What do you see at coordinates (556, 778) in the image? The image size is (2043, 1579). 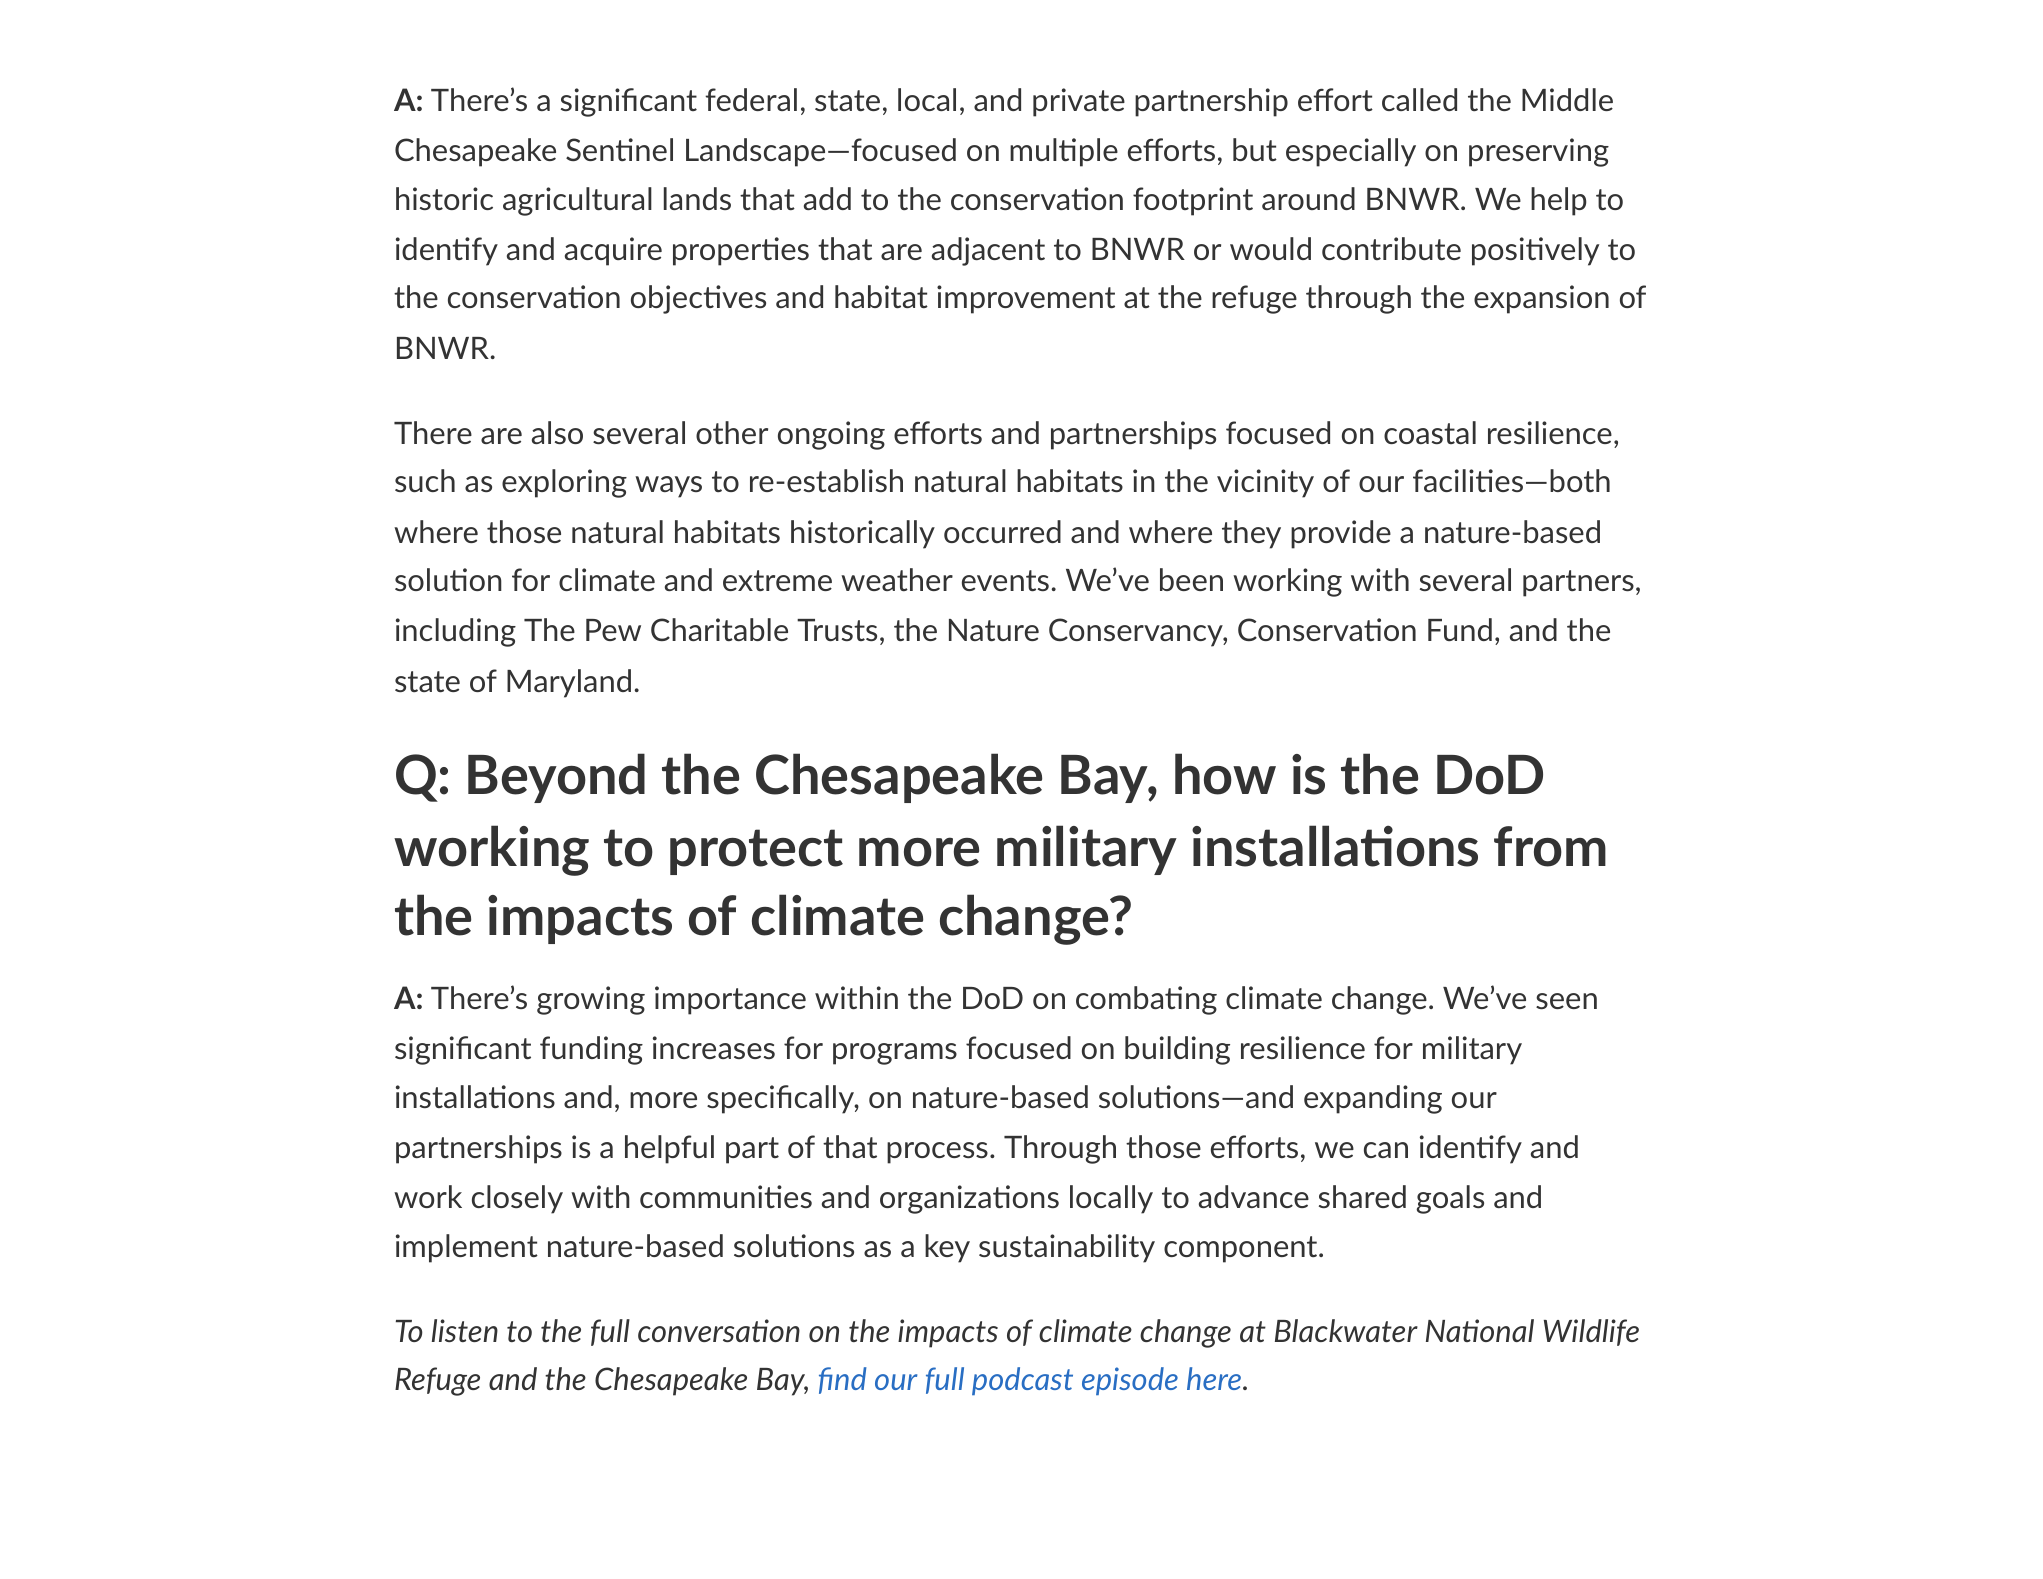 I see `Beyond` at bounding box center [556, 778].
